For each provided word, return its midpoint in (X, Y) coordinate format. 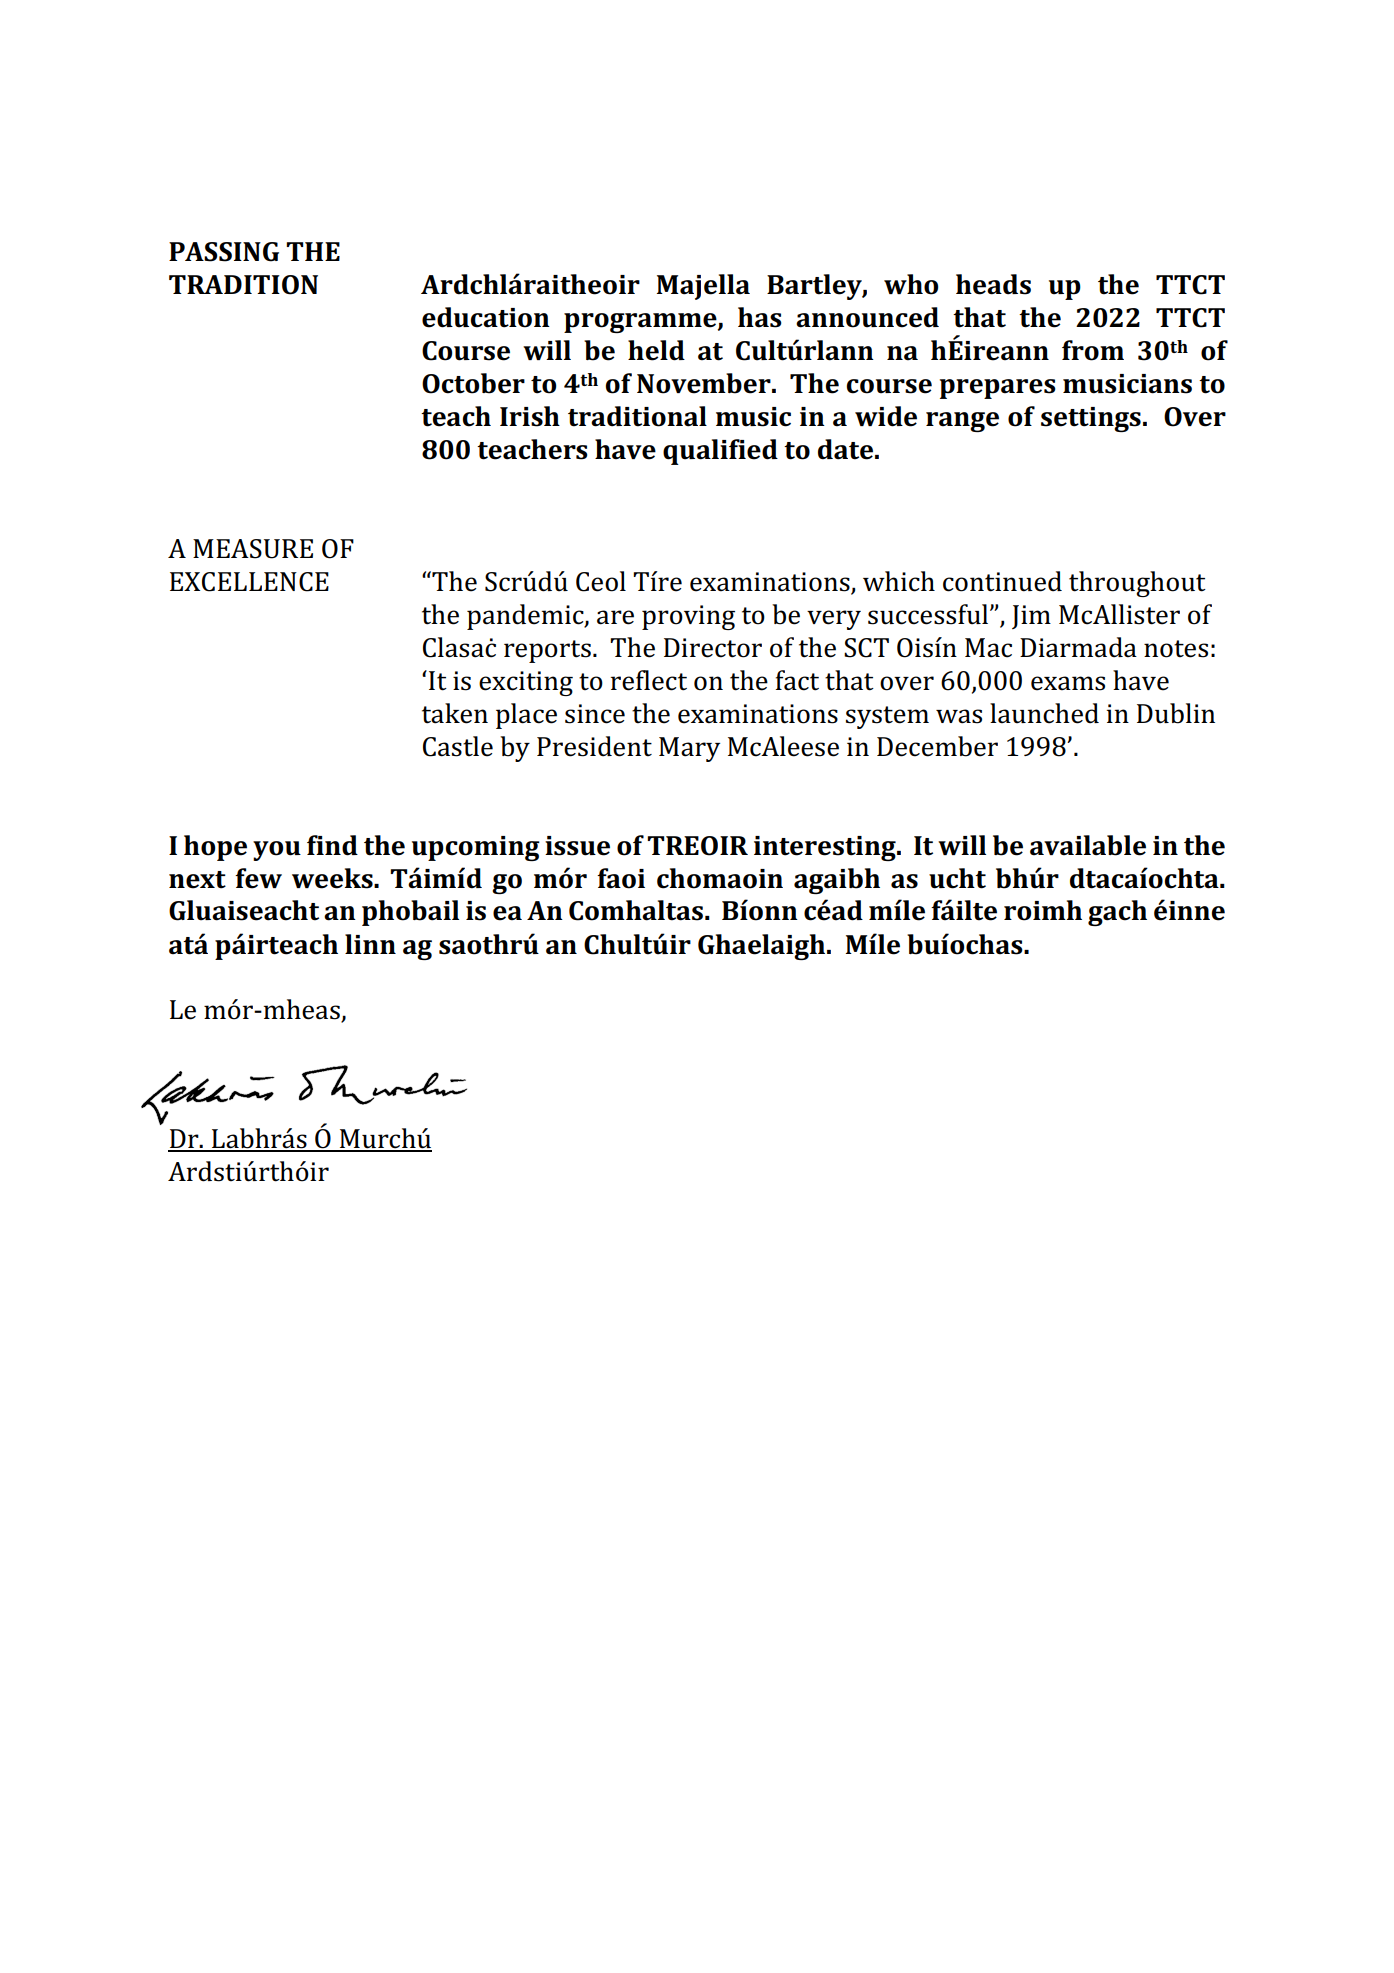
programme (641, 323)
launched (1044, 713)
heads (993, 284)
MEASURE (253, 549)
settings (1091, 419)
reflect (649, 680)
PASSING (224, 252)
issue (577, 846)
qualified (720, 452)
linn (370, 944)
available (1088, 845)
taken (455, 713)
